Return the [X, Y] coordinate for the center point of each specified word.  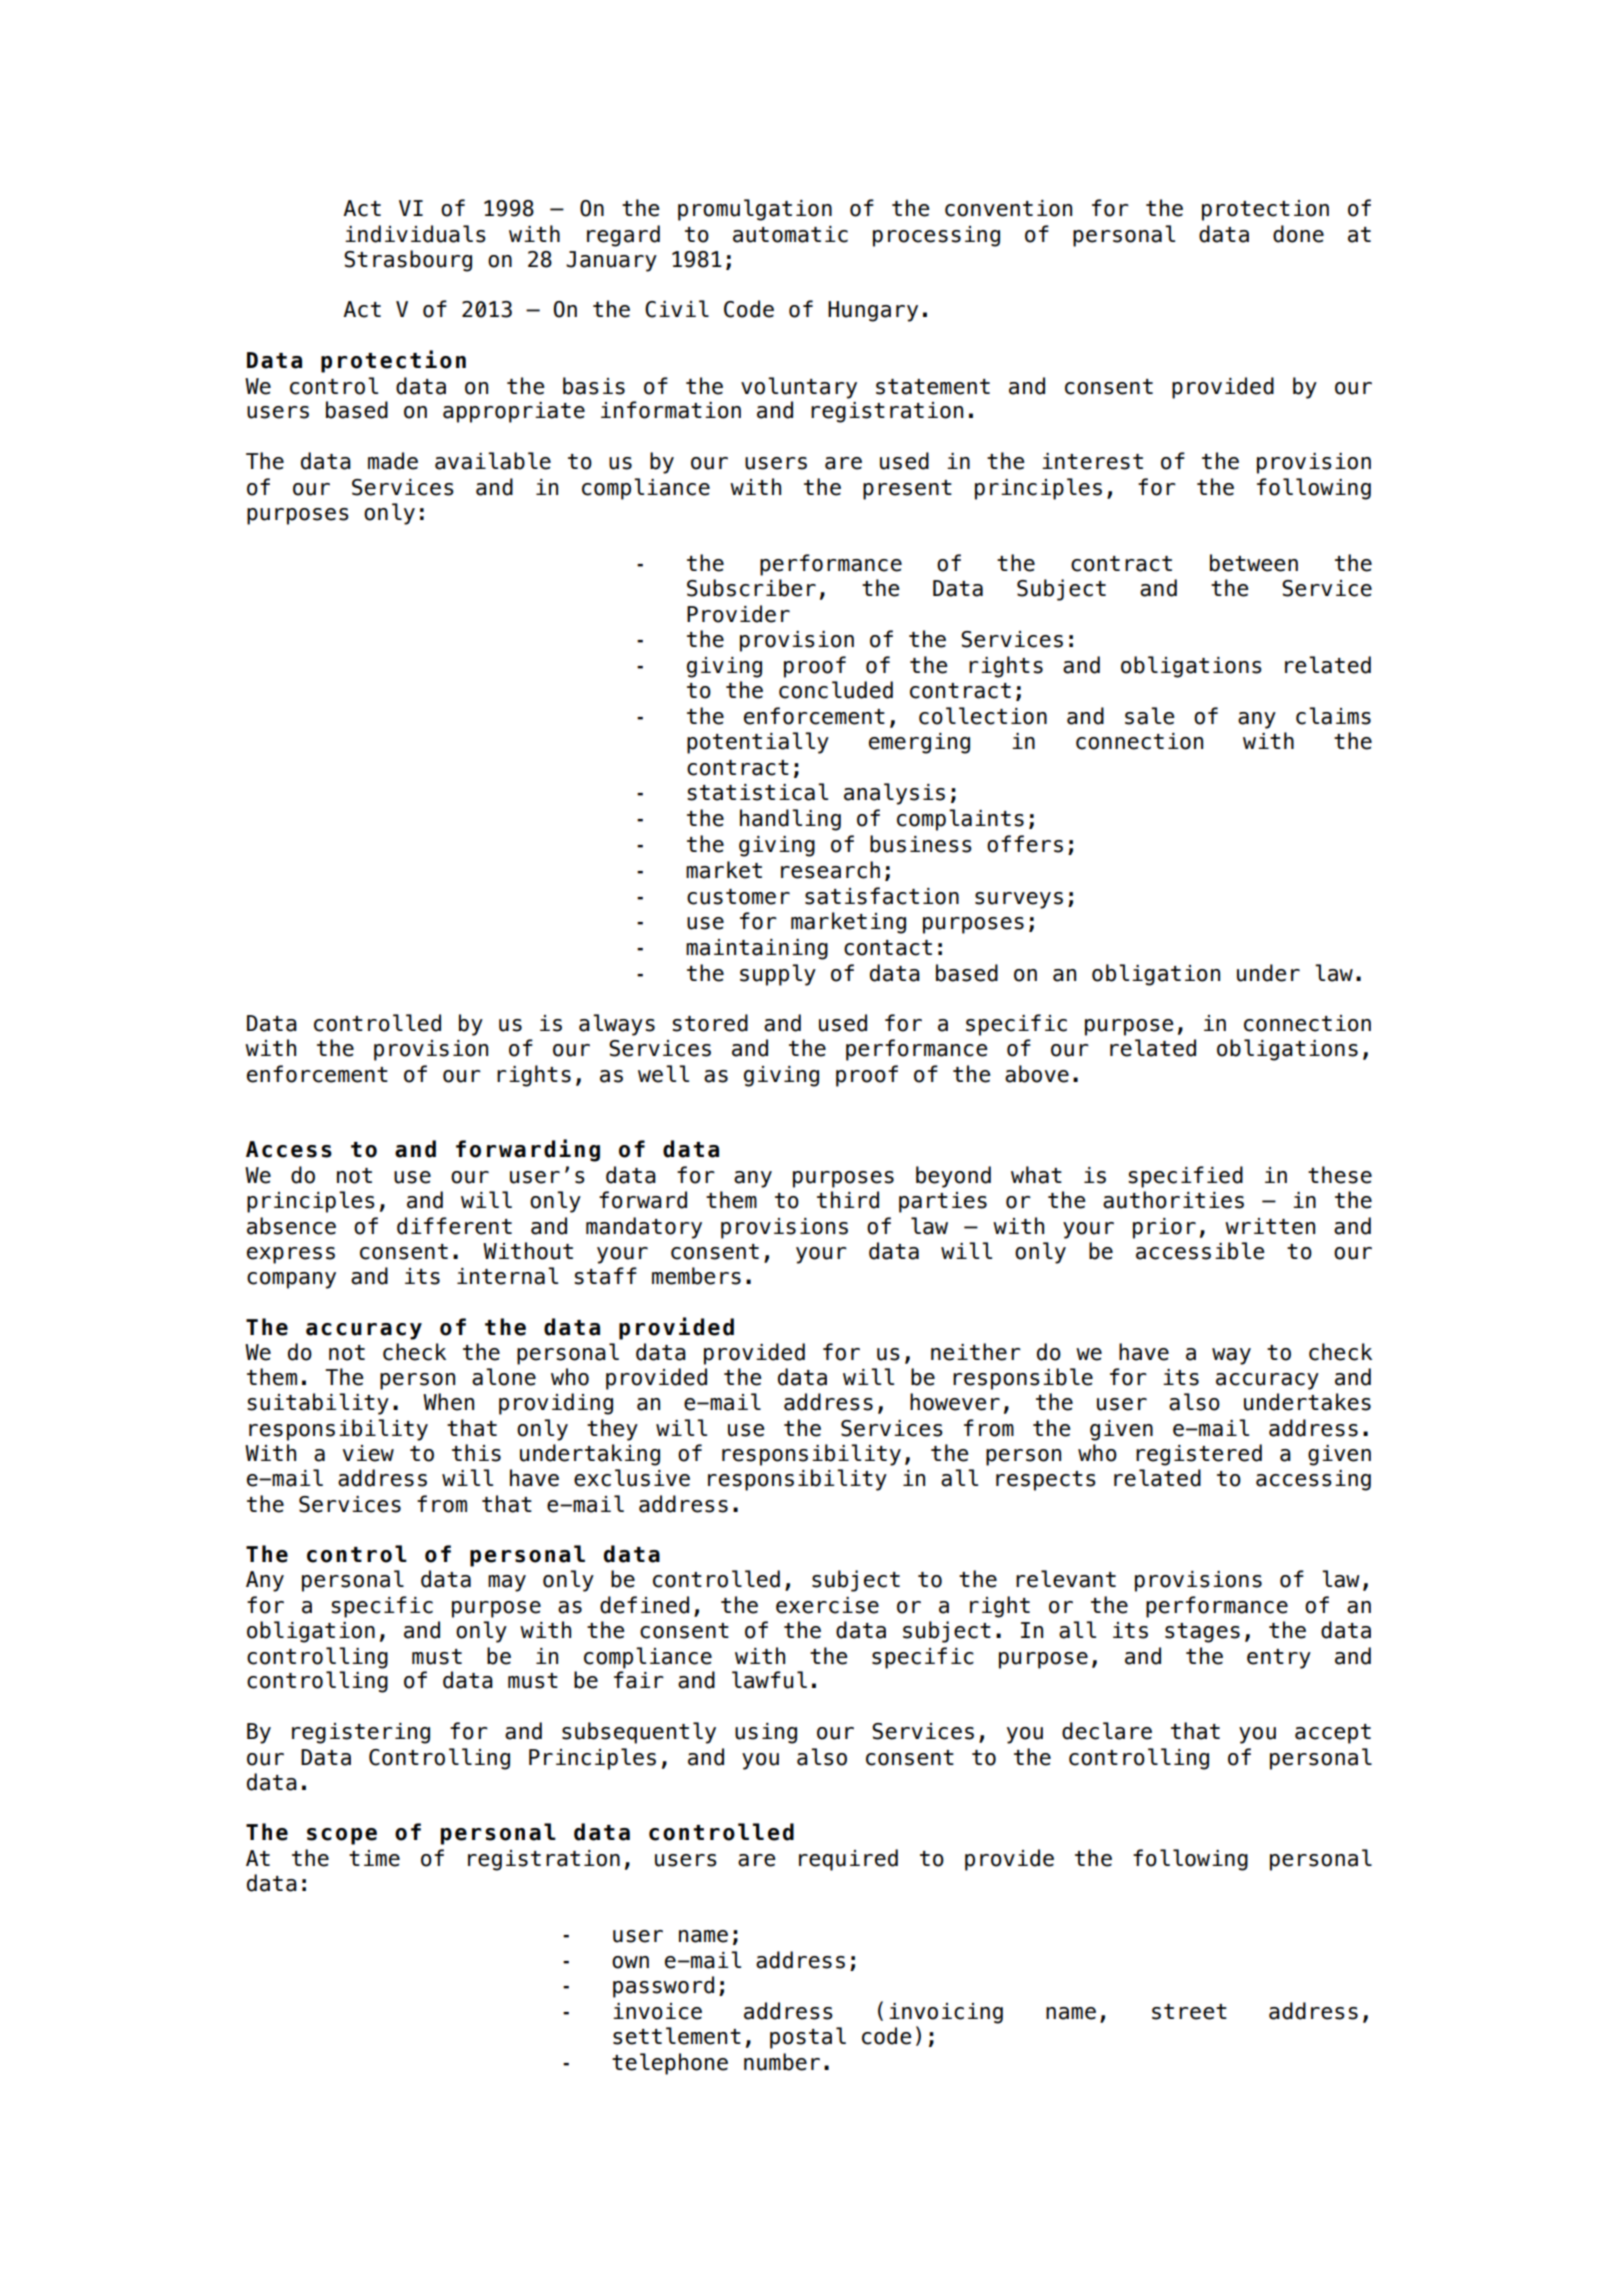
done [1298, 234]
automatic [790, 234]
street [1189, 2012]
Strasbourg [408, 261]
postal [808, 2038]
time [374, 1858]
